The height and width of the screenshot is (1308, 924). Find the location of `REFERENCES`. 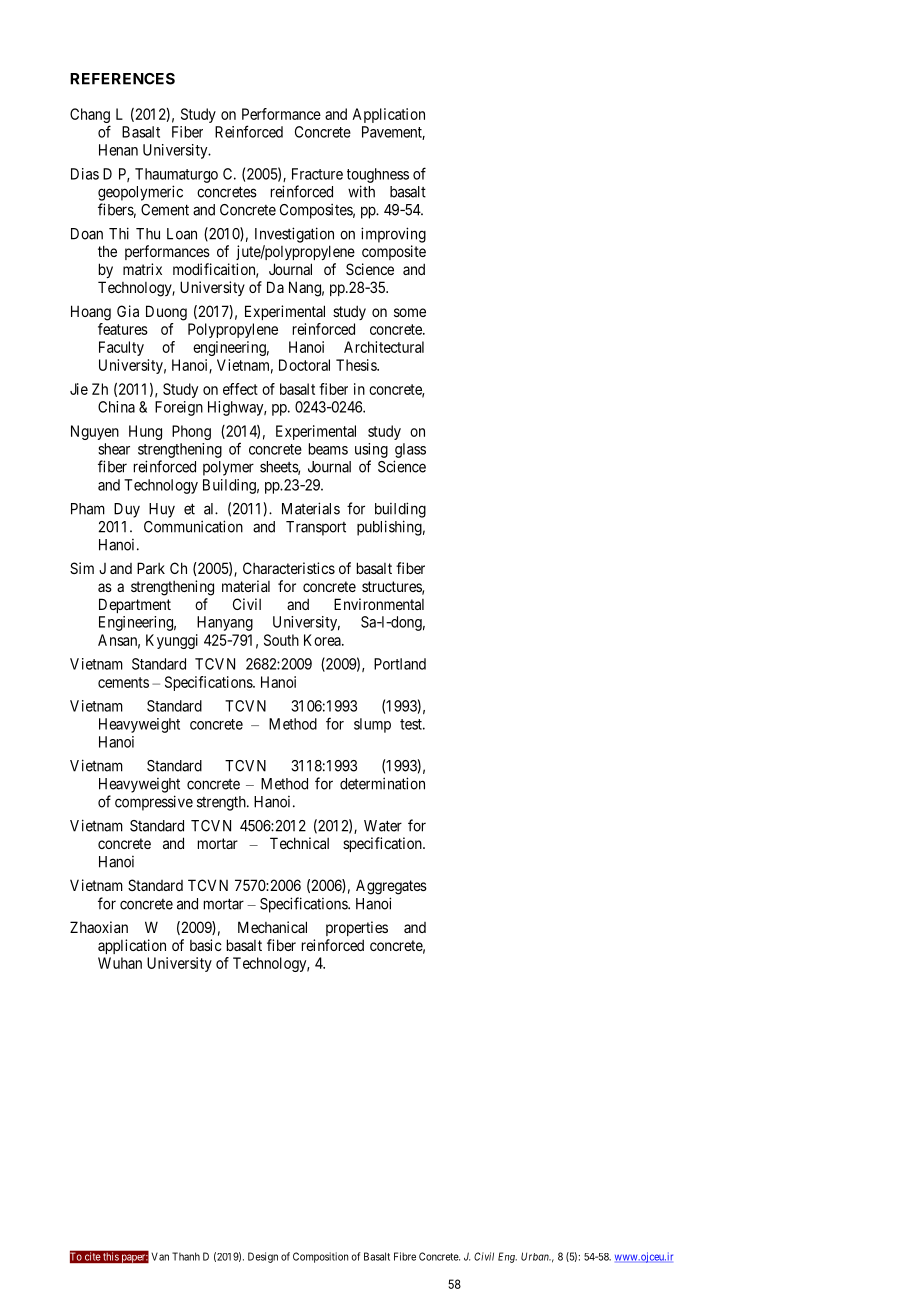

REFERENCES is located at coordinates (122, 79).
